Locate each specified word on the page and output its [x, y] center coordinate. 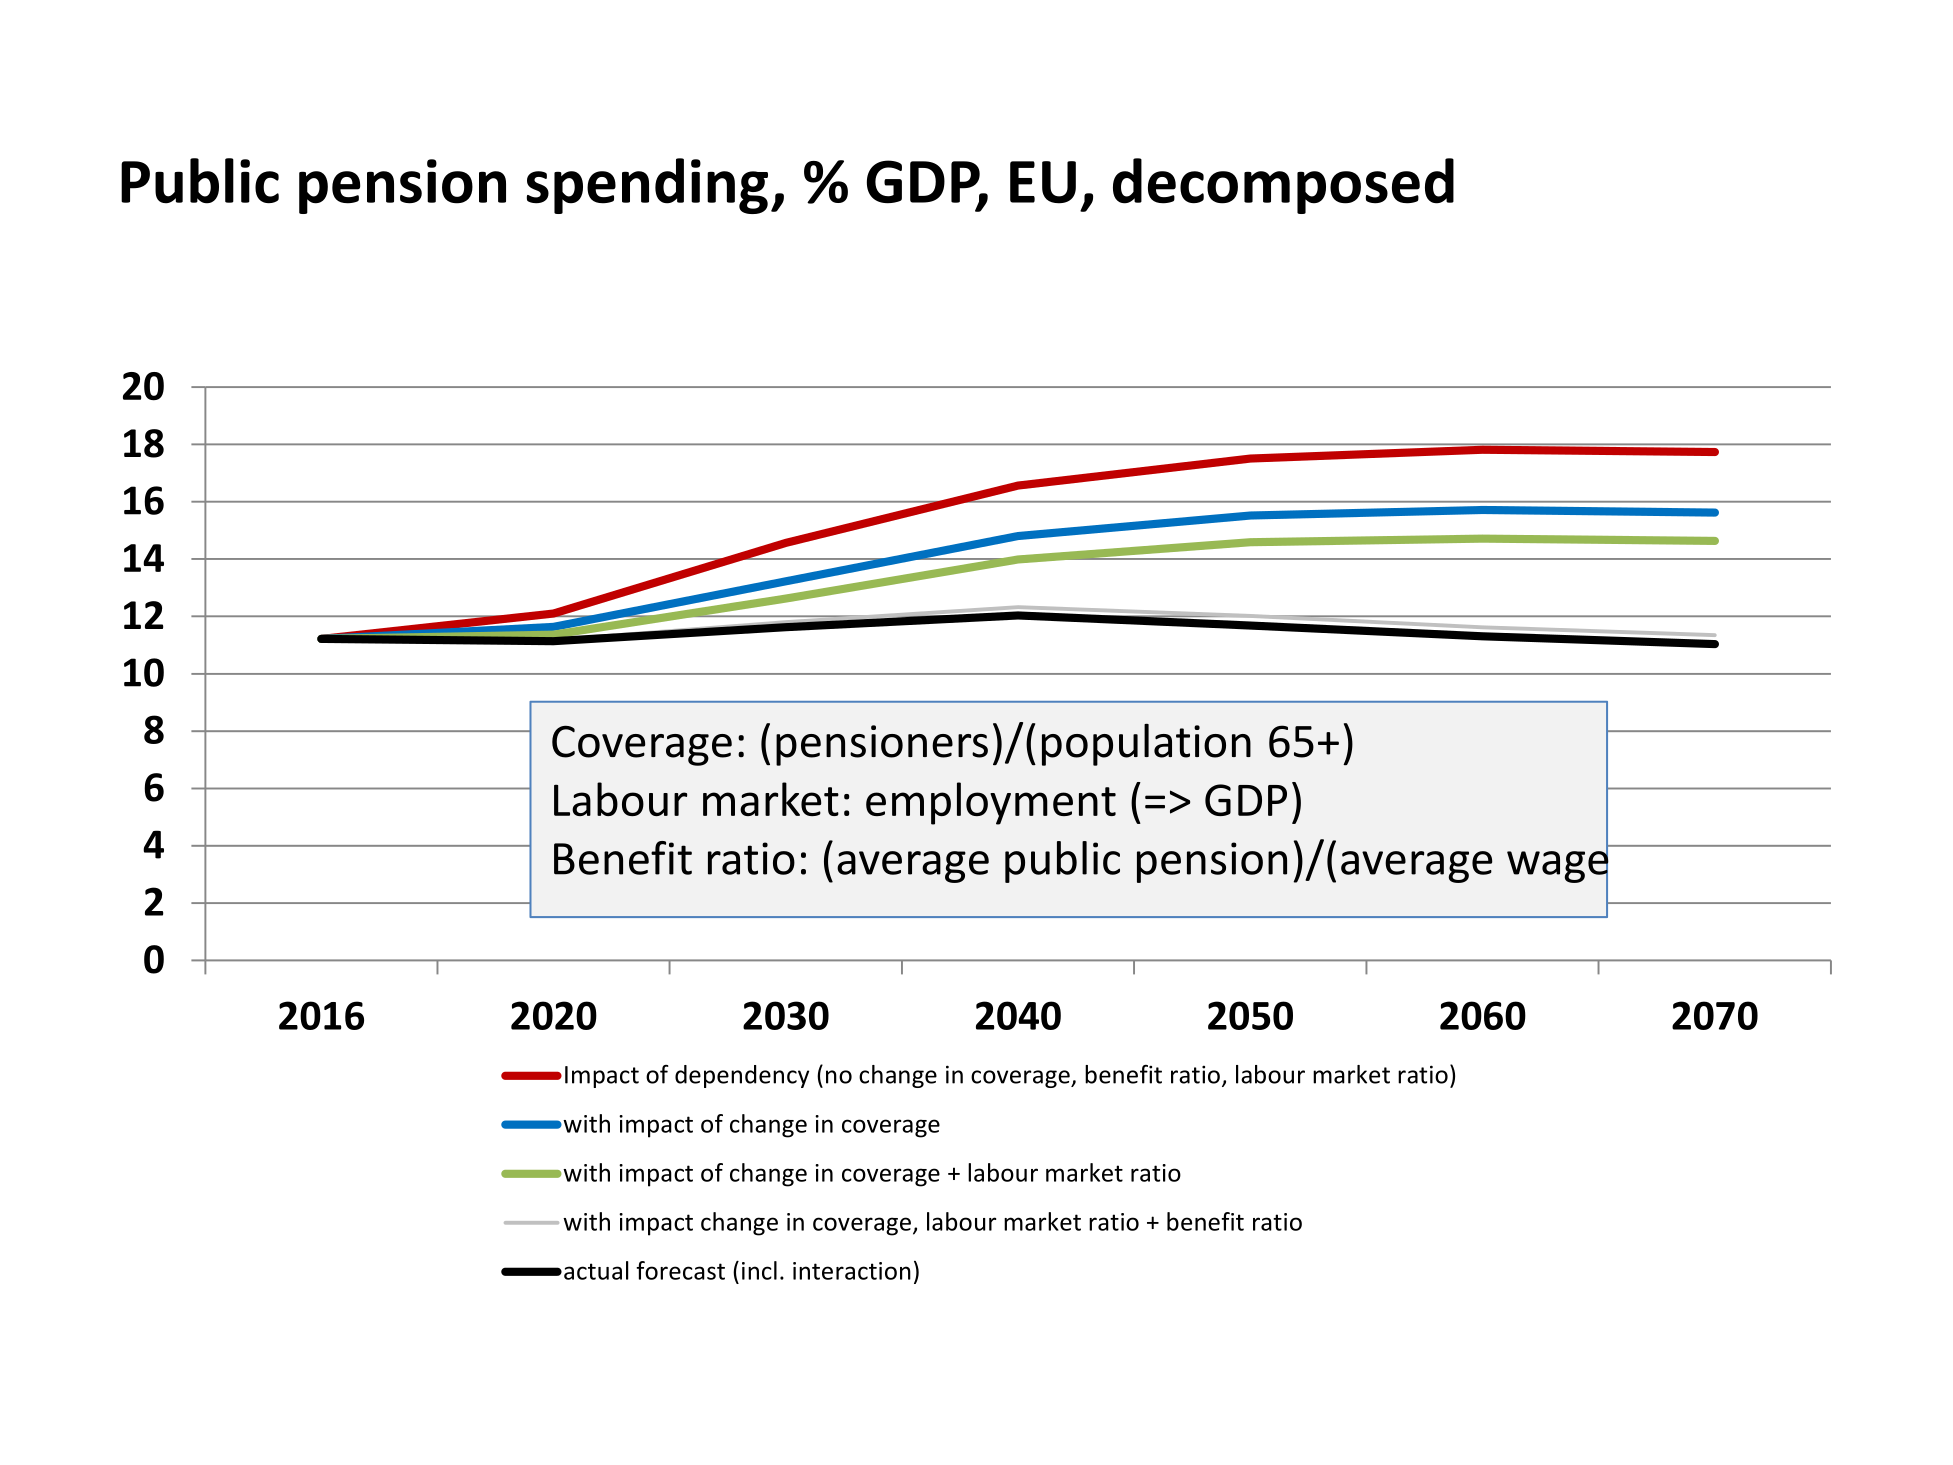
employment [991, 803]
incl [759, 1270]
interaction [852, 1271]
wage [1557, 867]
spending [647, 186]
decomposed [1283, 186]
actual [596, 1270]
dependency [742, 1076]
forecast [680, 1270]
